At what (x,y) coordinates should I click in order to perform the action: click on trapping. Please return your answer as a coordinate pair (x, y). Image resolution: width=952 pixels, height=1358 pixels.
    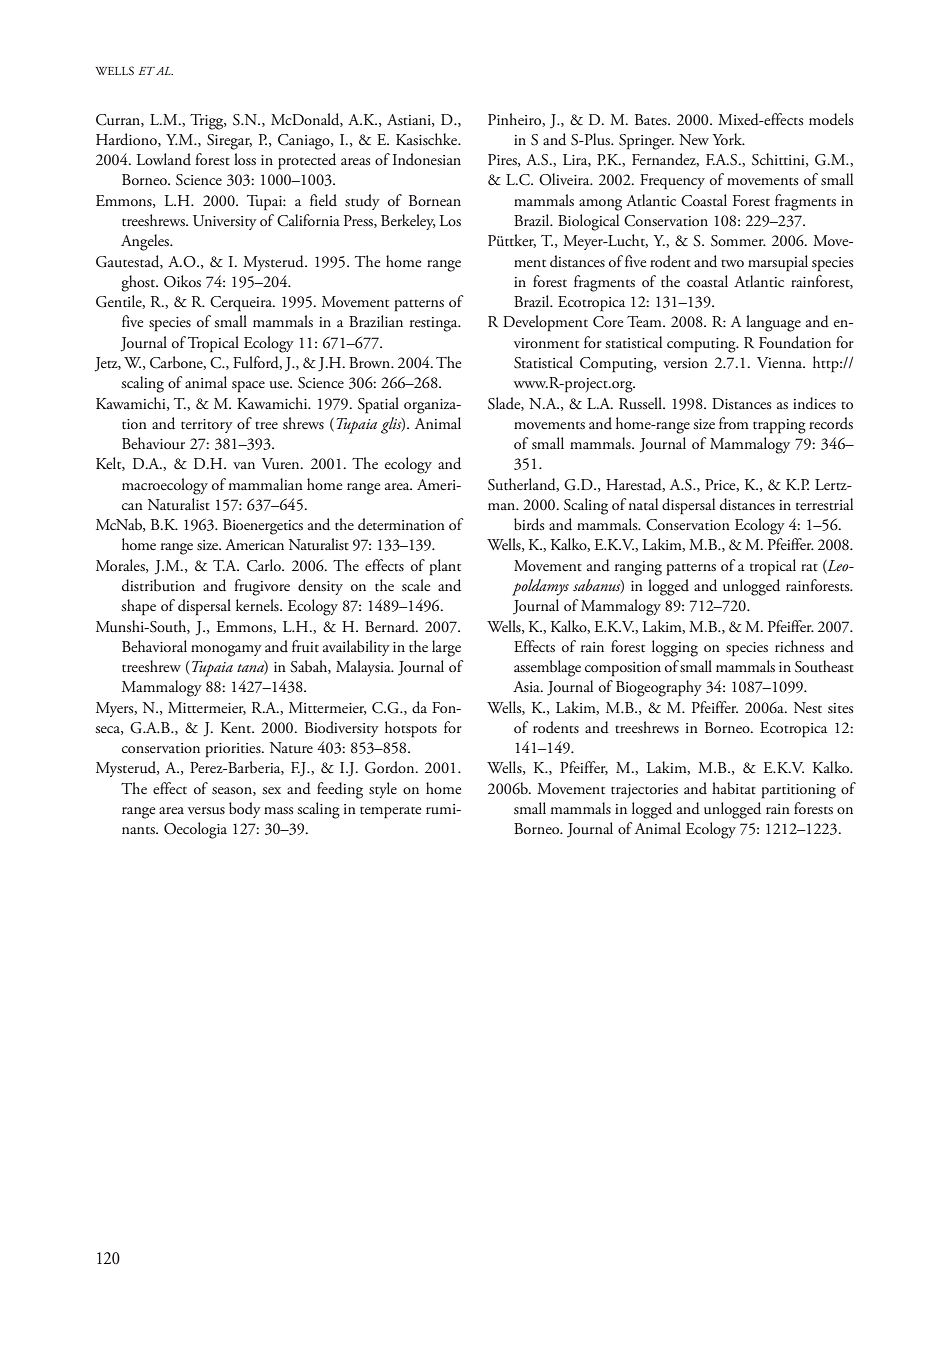
    Looking at the image, I should click on (779, 426).
